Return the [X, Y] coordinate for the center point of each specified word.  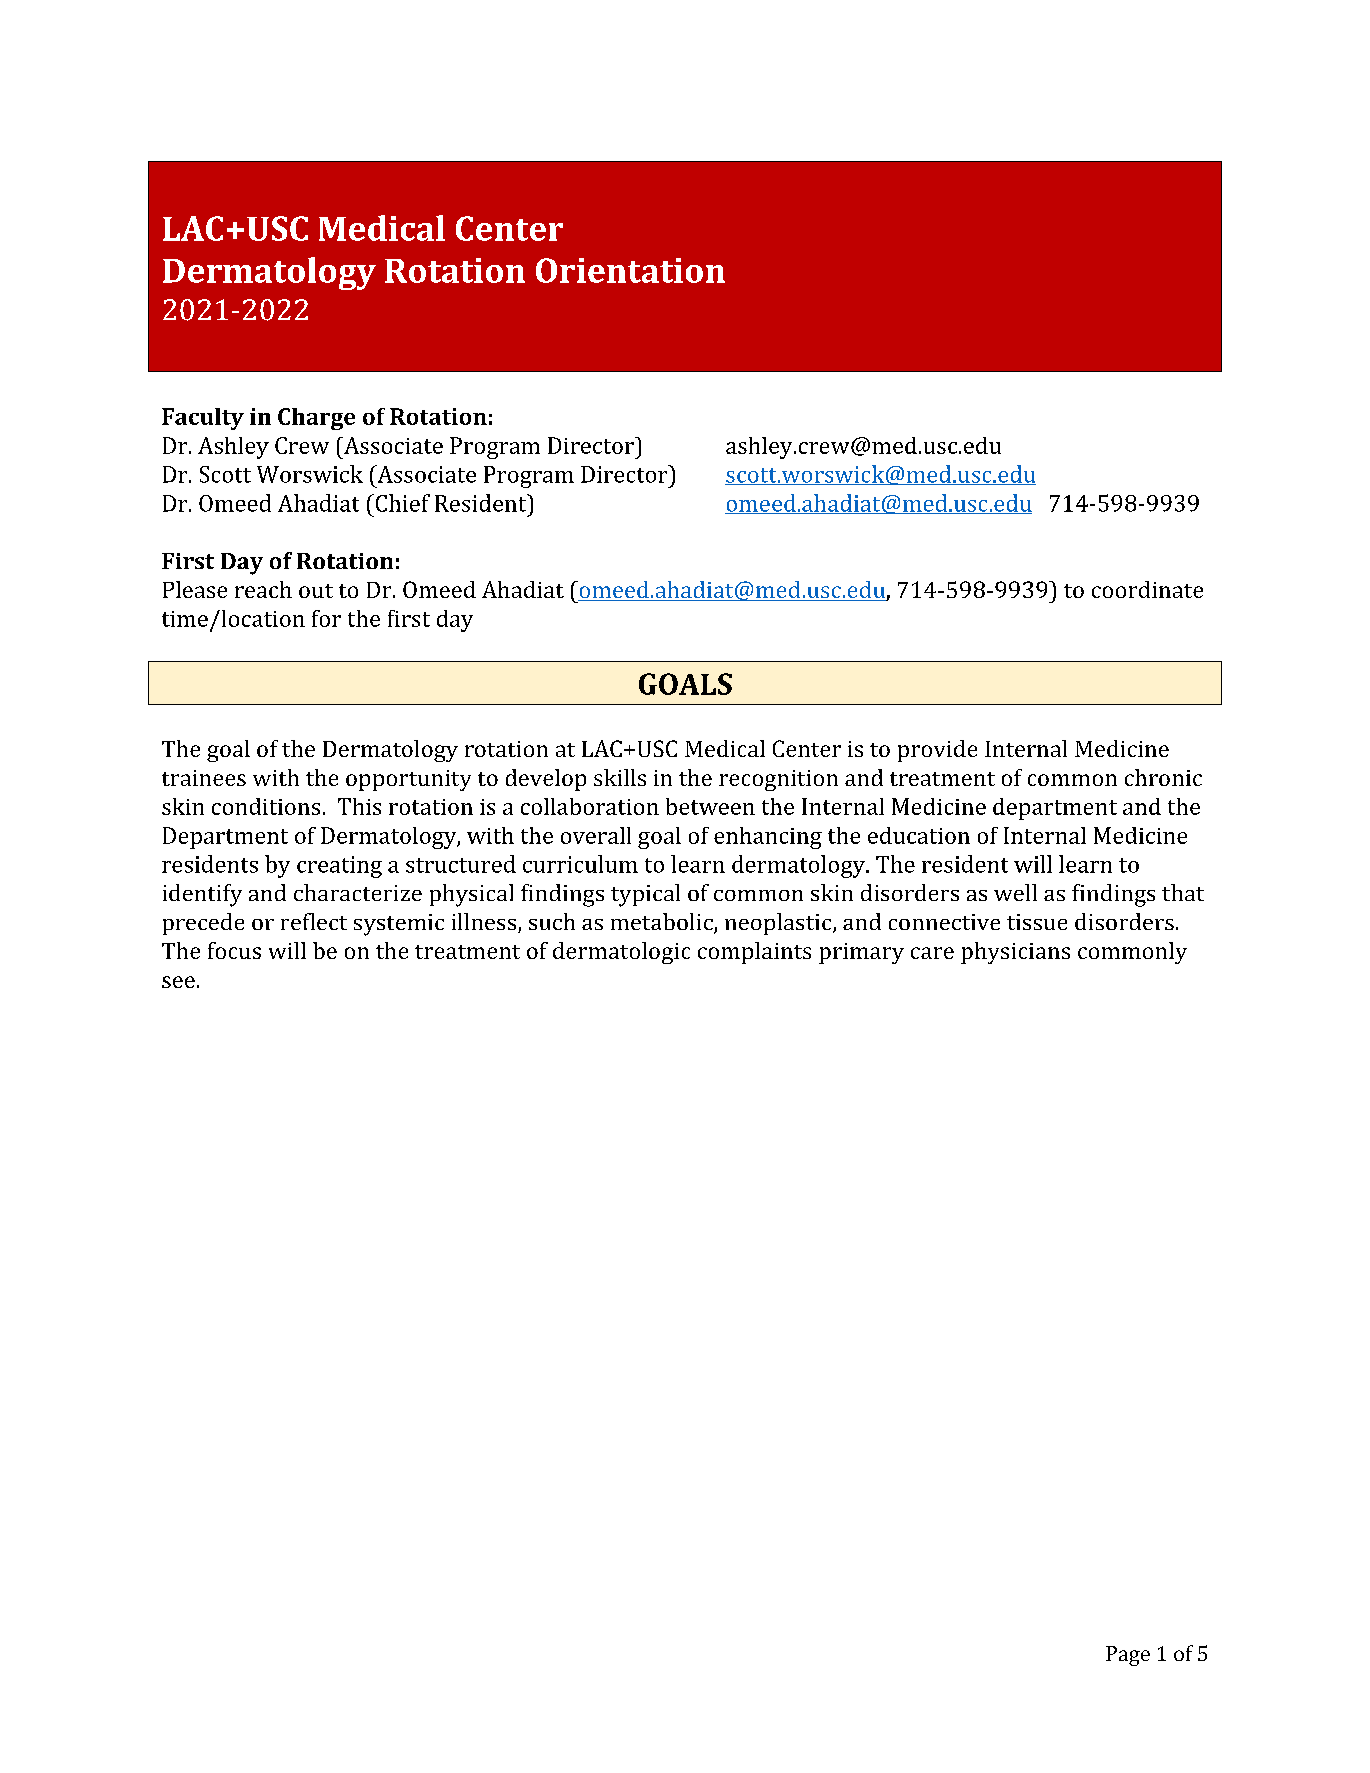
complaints [754, 953]
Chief [401, 503]
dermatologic [621, 953]
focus [234, 950]
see [178, 982]
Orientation [630, 270]
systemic [399, 925]
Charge [316, 419]
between [710, 806]
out [316, 591]
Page [1128, 1656]
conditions [266, 806]
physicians [1015, 953]
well [1015, 892]
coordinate [1147, 589]
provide [937, 751]
